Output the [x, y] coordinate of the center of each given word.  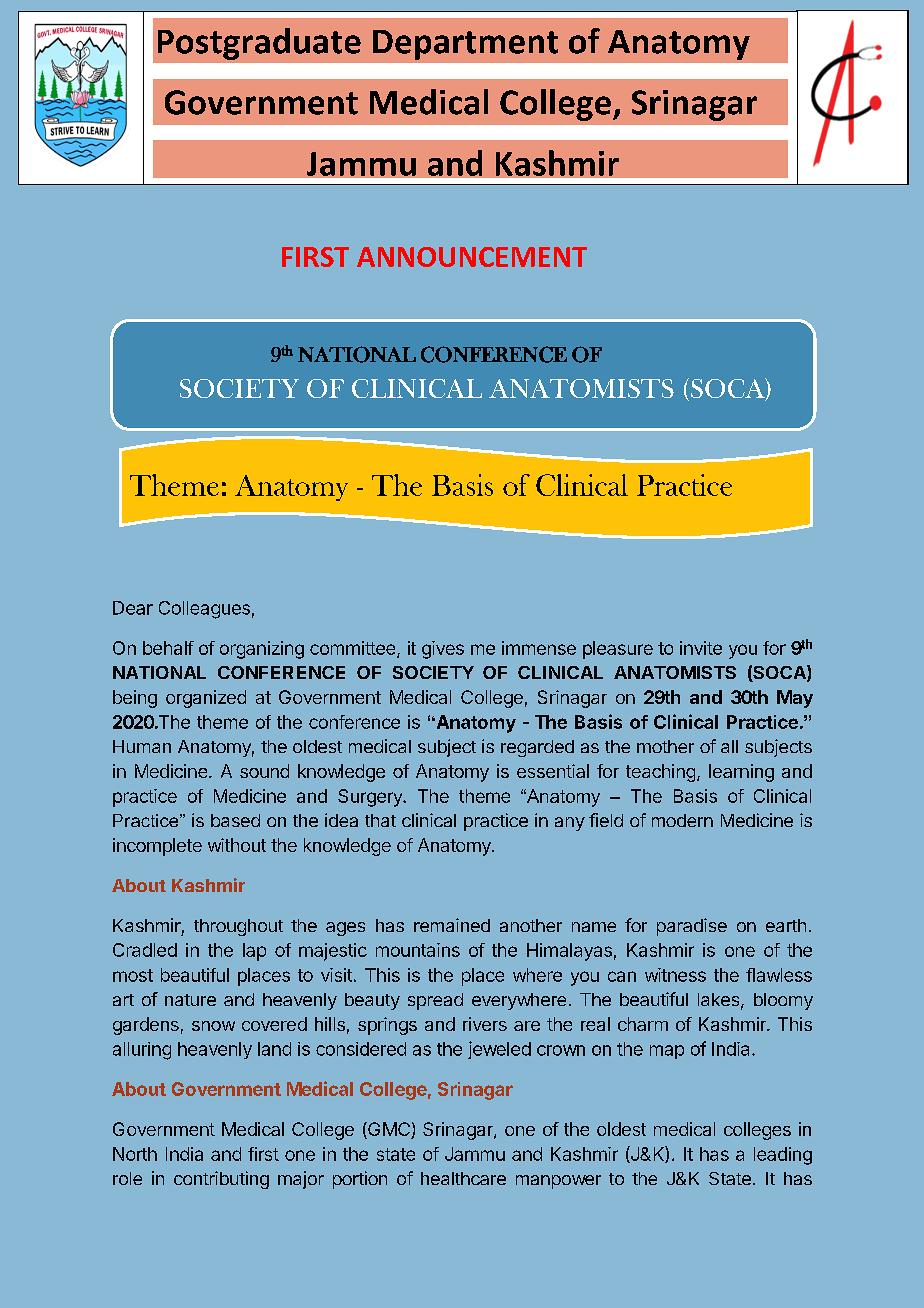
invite [701, 648]
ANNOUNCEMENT [472, 257]
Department [465, 45]
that [380, 820]
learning [741, 773]
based [235, 820]
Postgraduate [259, 44]
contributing [221, 1180]
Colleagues [204, 610]
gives [443, 650]
